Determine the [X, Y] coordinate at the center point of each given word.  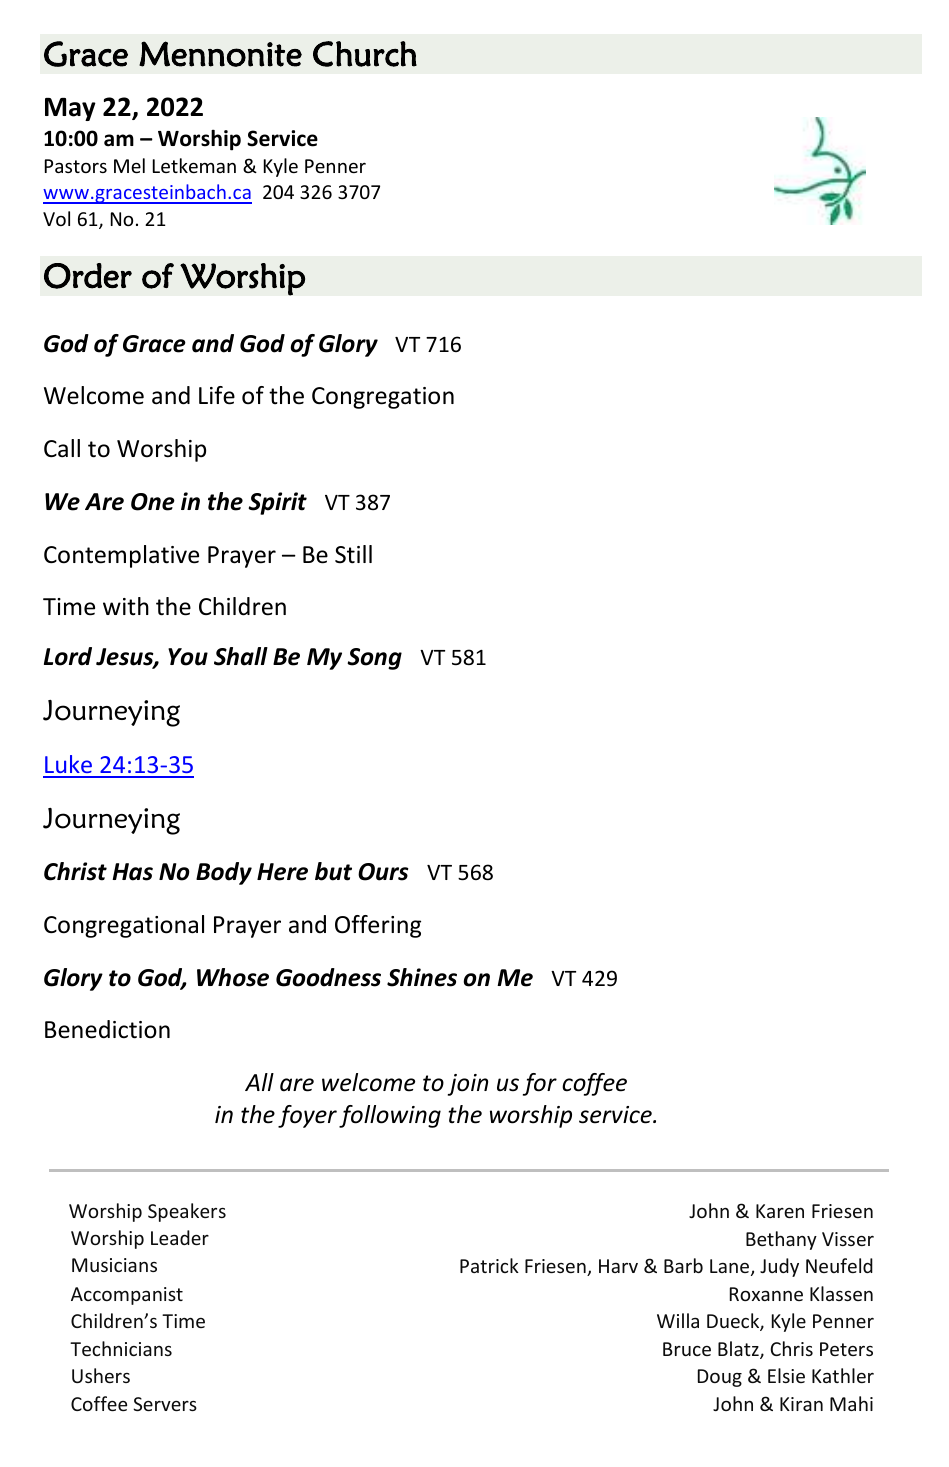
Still [353, 554]
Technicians [121, 1348]
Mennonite [220, 54]
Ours [383, 872]
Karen [780, 1211]
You [188, 657]
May [70, 109]
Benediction [107, 1029]
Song [374, 659]
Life [217, 395]
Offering [378, 926]
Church [365, 54]
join [468, 1085]
